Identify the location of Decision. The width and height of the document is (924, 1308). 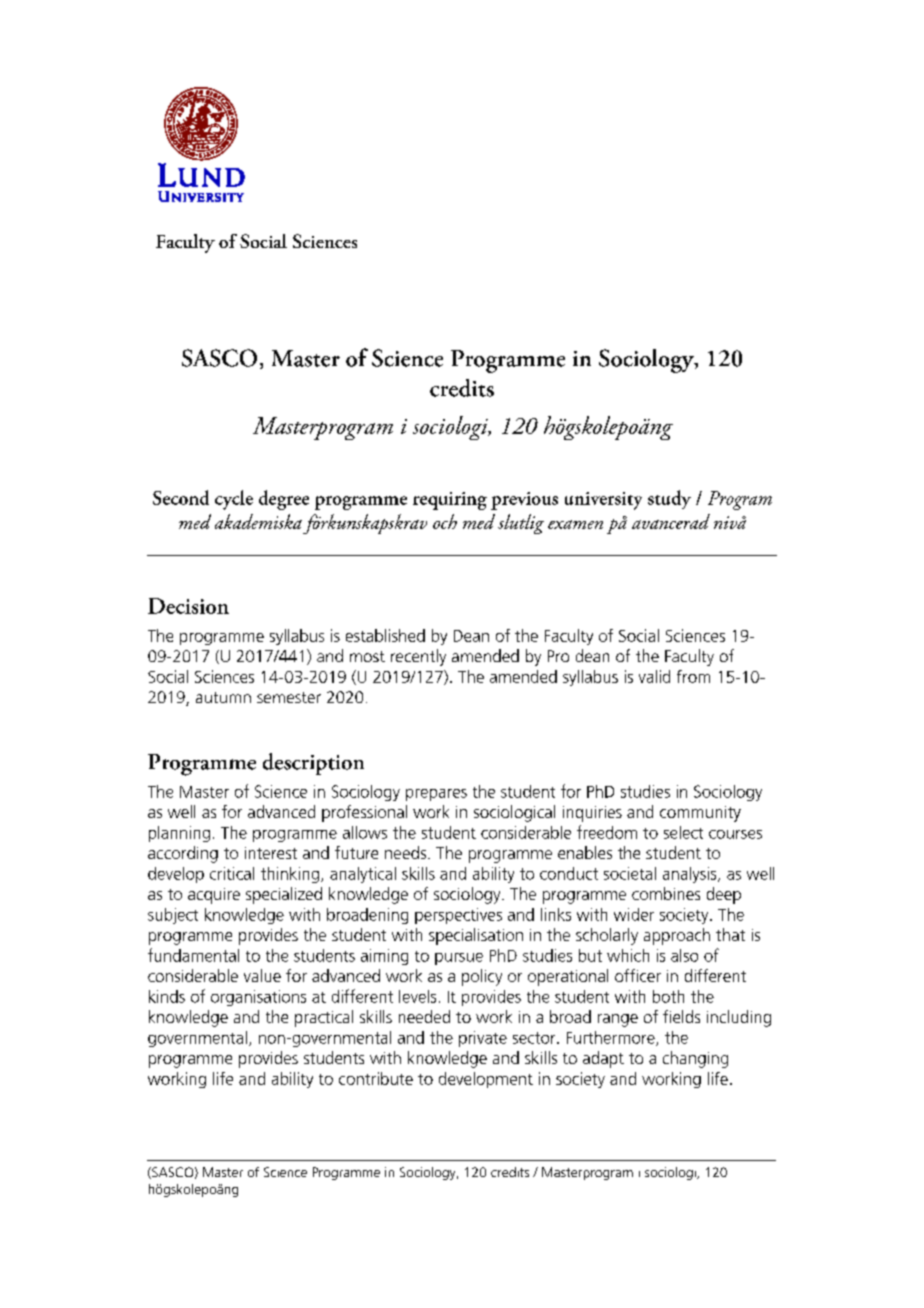
(188, 606).
